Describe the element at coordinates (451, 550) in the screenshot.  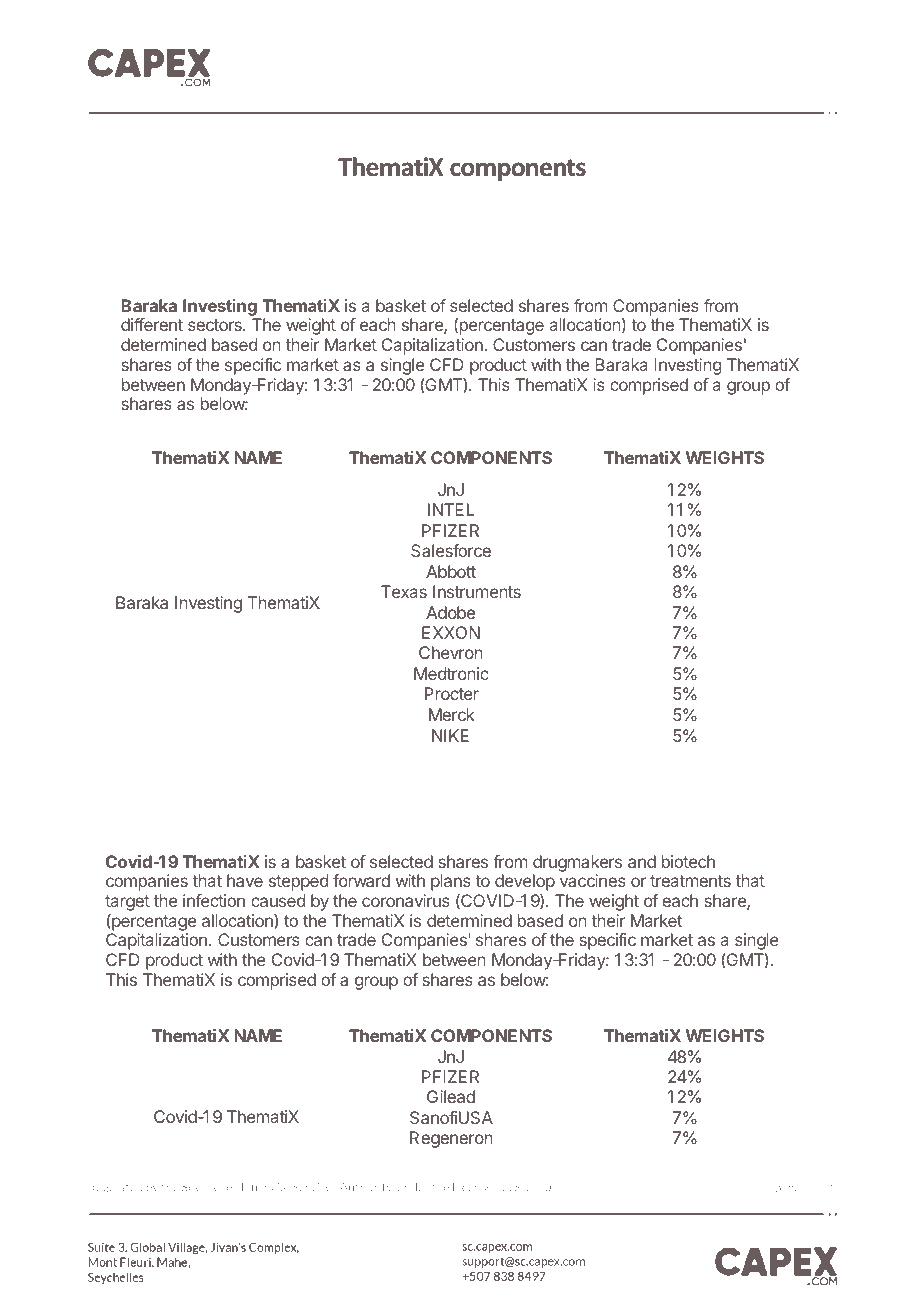
I see `Salesforce` at that location.
